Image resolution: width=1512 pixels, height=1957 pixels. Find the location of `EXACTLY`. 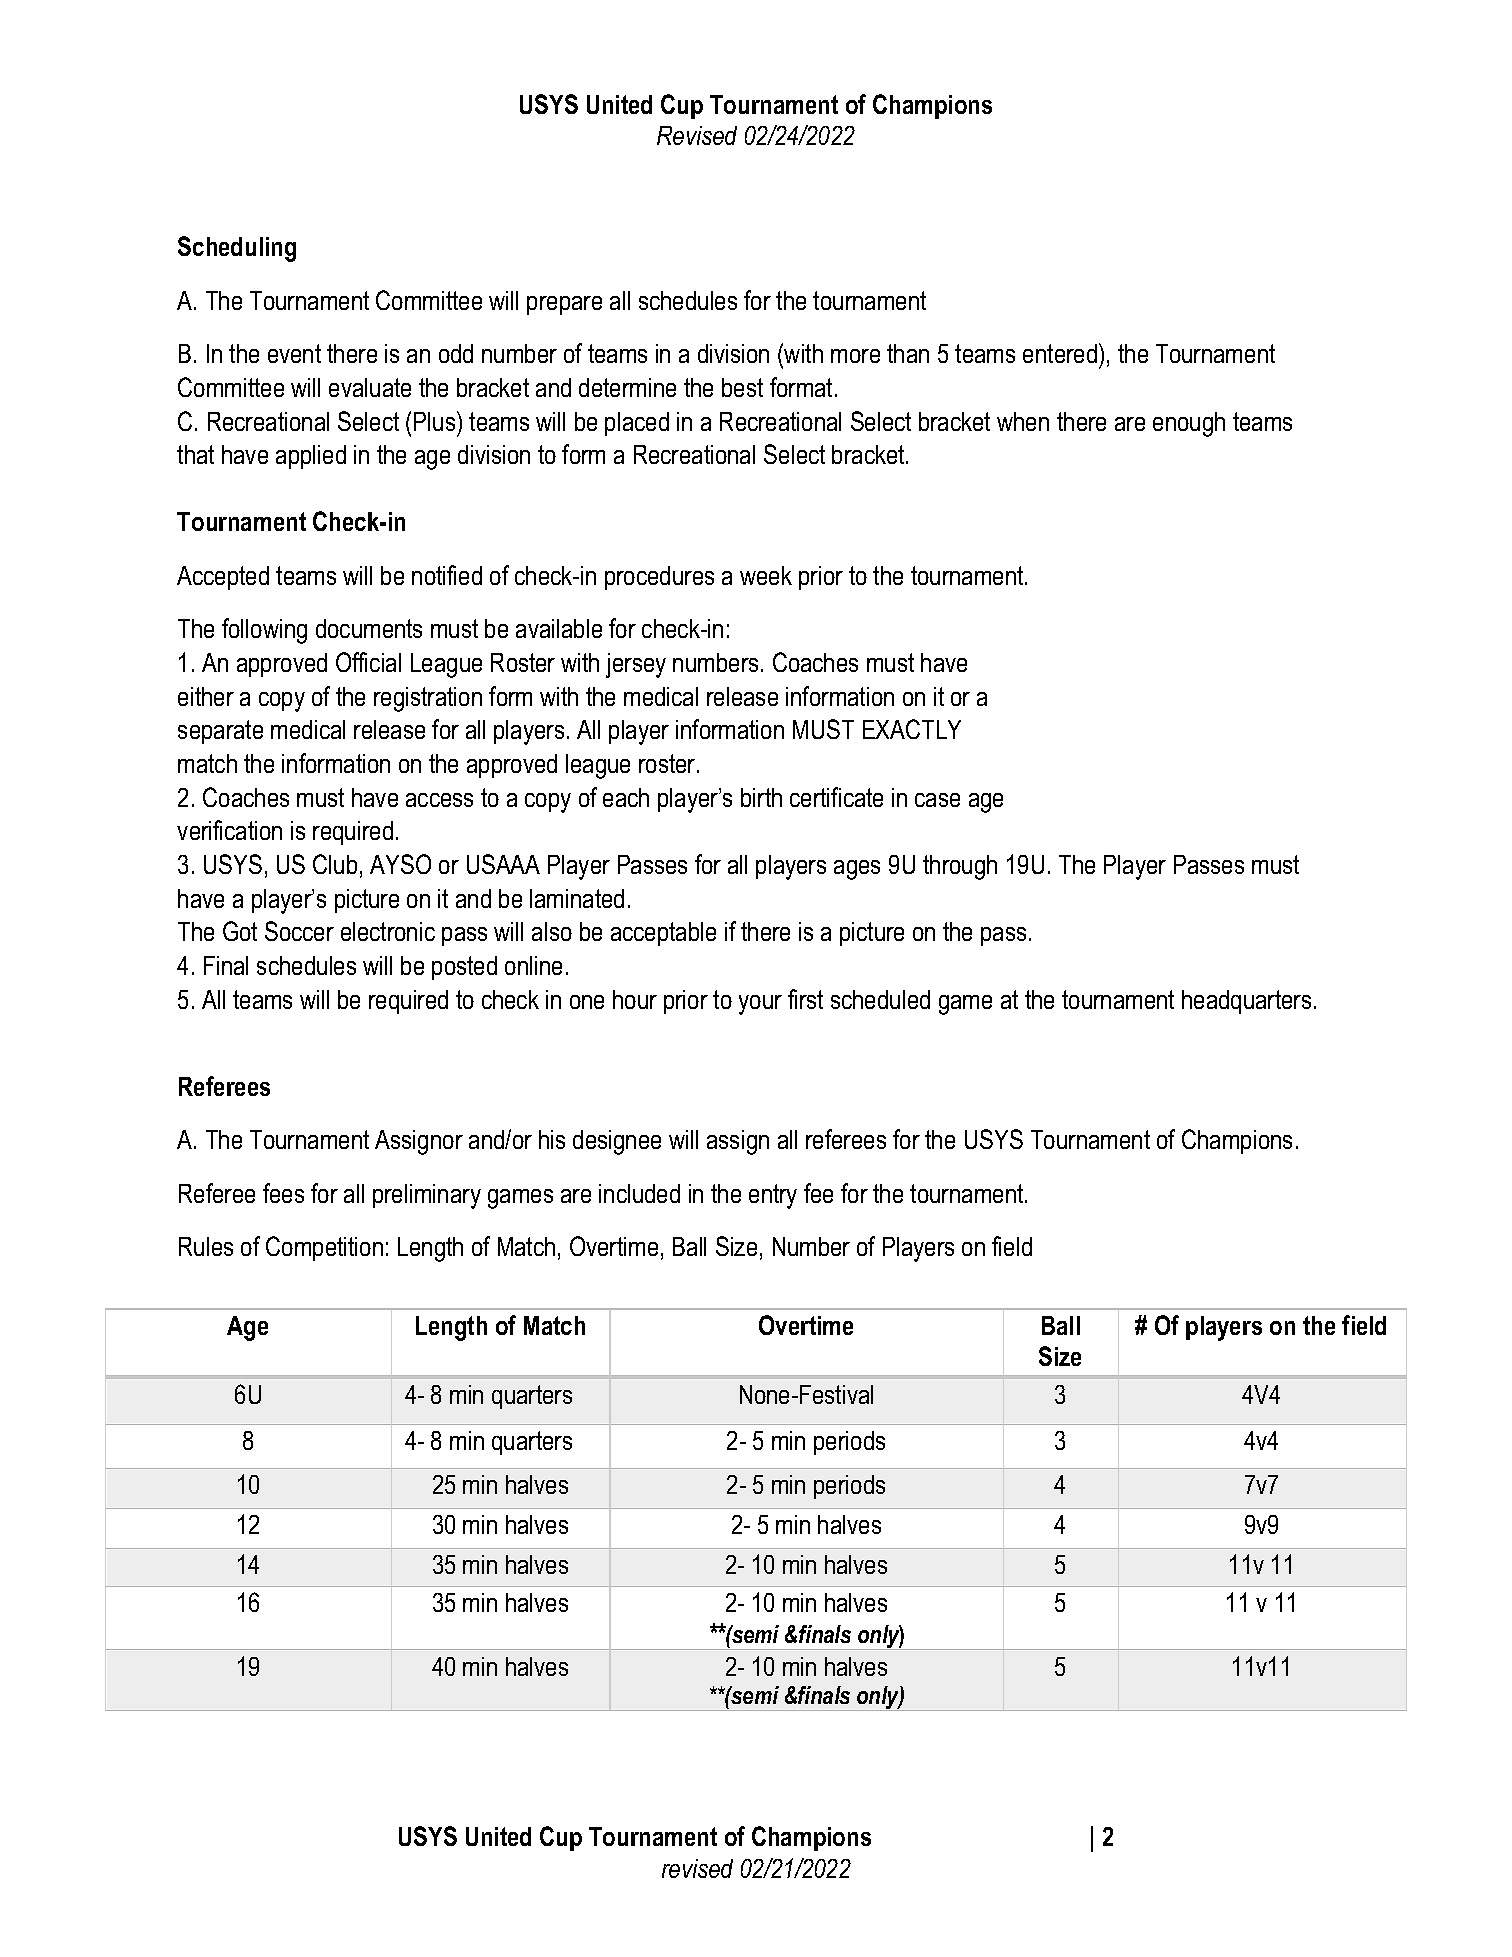

EXACTLY is located at coordinates (912, 729).
